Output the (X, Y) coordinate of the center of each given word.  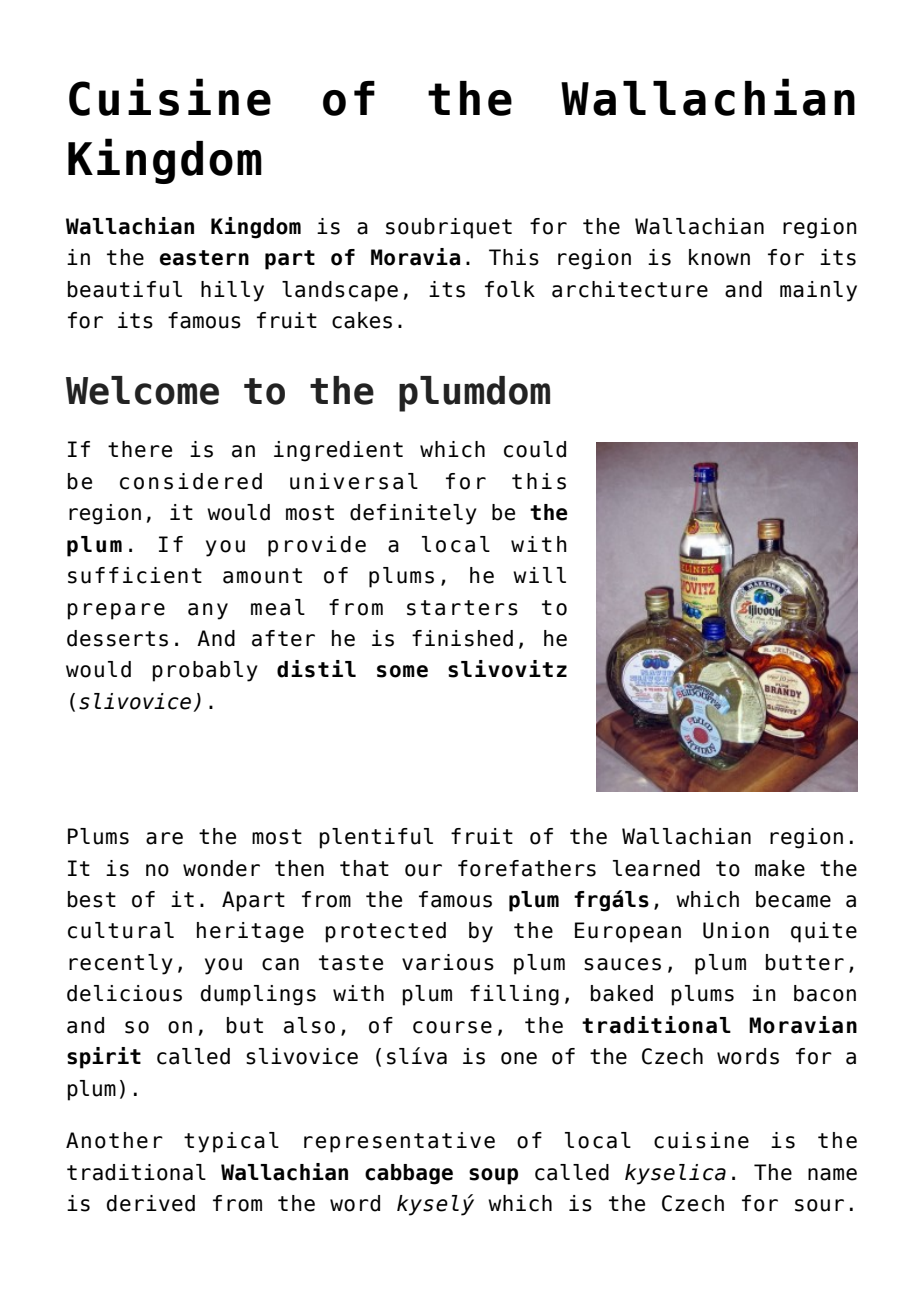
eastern (204, 258)
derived (151, 1203)
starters (462, 608)
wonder (221, 868)
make (780, 868)
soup (493, 1176)
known (719, 257)
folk (510, 289)
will (539, 575)
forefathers (527, 868)
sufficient (135, 575)
